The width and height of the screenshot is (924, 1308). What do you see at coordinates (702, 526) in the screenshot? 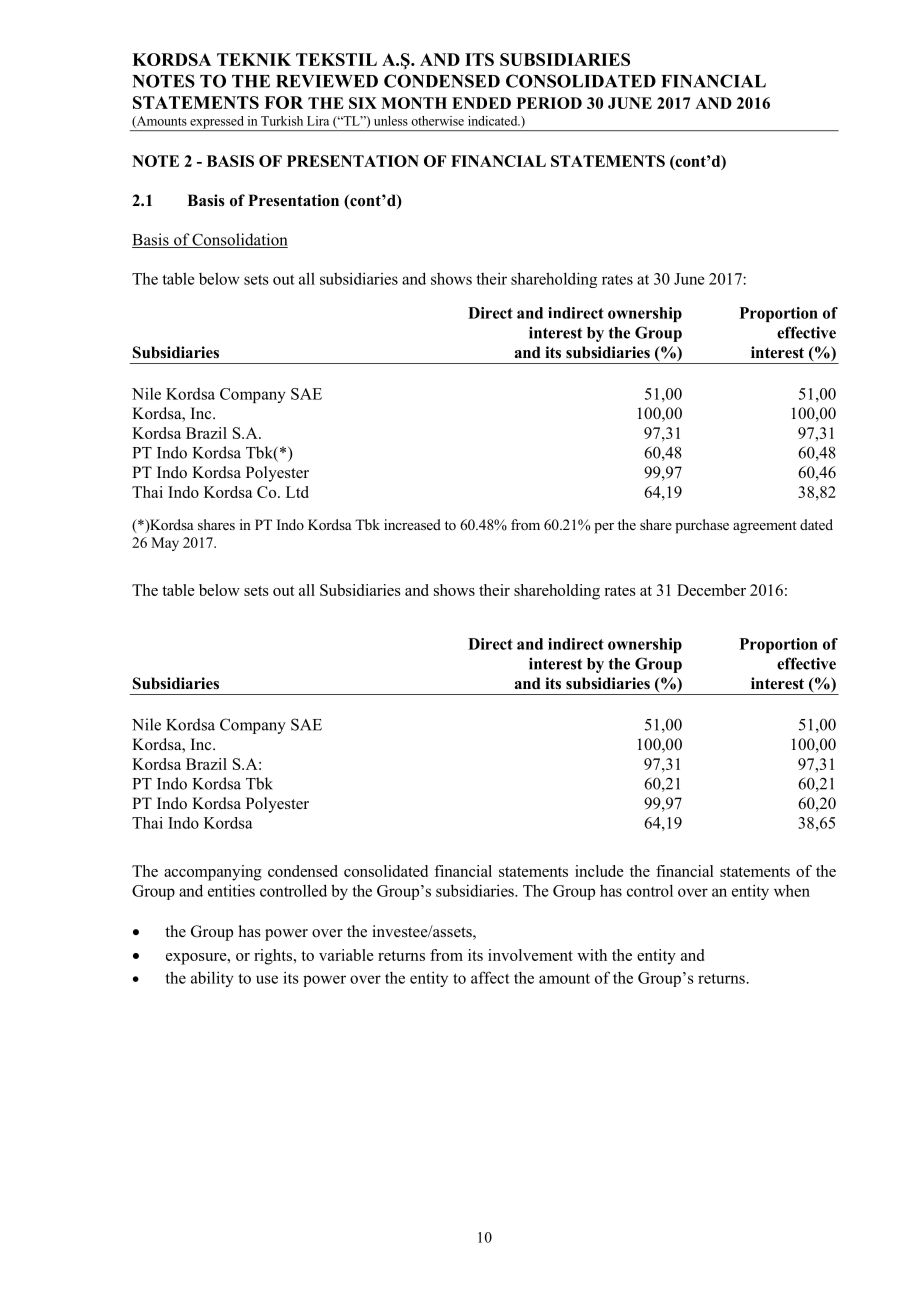
I see `purchase` at bounding box center [702, 526].
